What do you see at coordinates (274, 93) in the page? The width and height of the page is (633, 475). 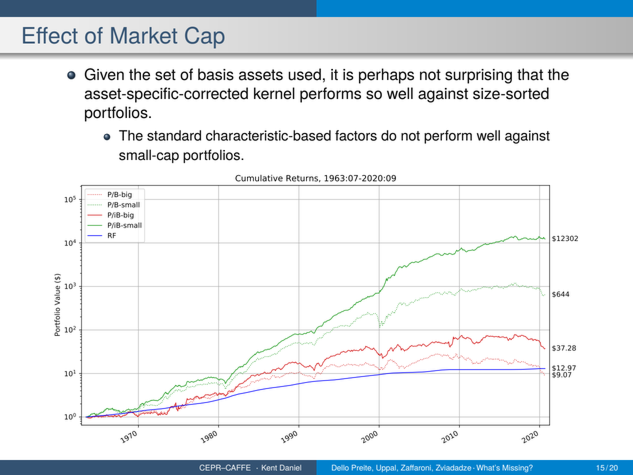 I see `kernel` at bounding box center [274, 93].
